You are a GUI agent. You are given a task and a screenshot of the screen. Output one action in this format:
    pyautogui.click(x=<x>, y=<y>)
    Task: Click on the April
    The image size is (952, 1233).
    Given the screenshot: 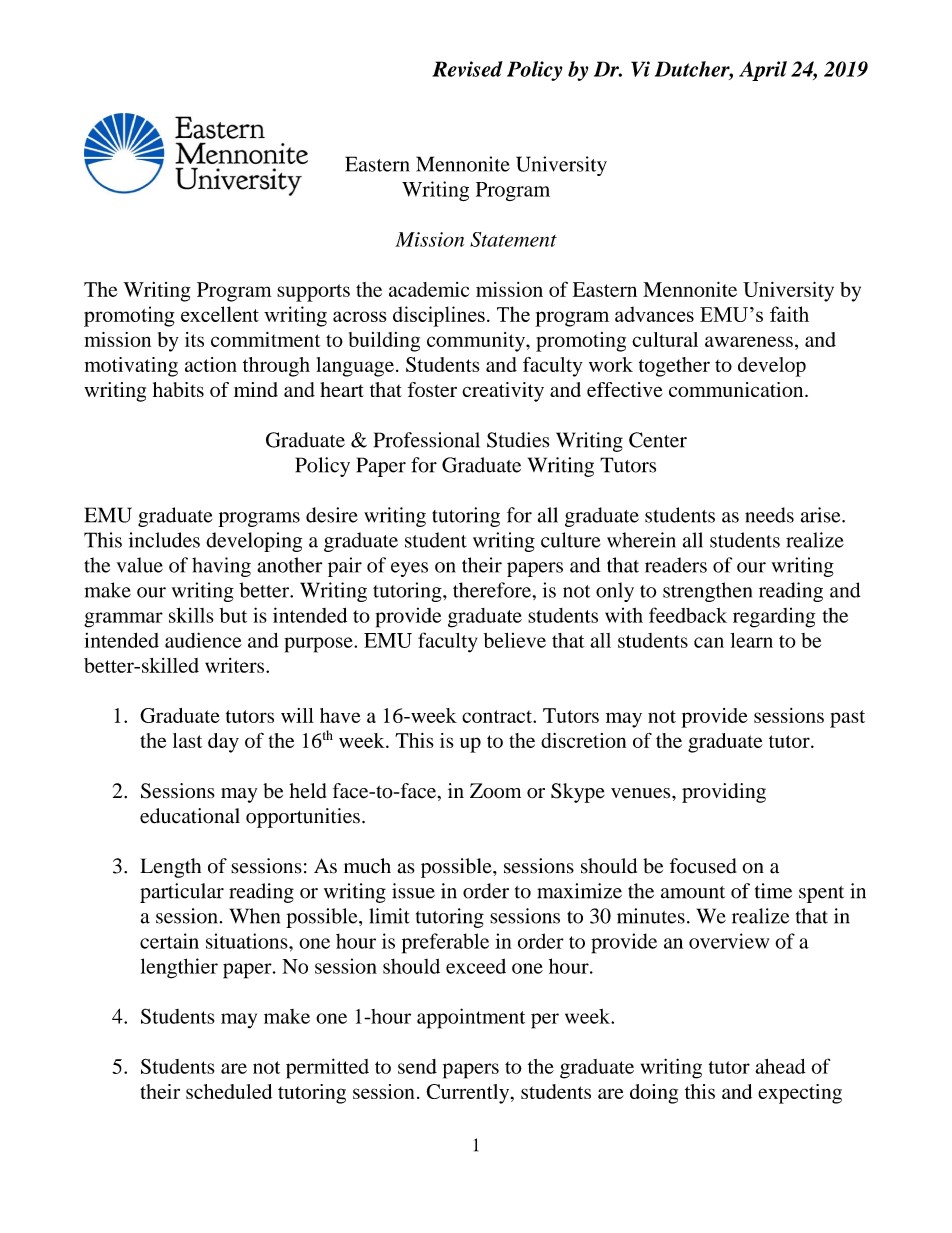 What is the action you would take?
    pyautogui.click(x=763, y=71)
